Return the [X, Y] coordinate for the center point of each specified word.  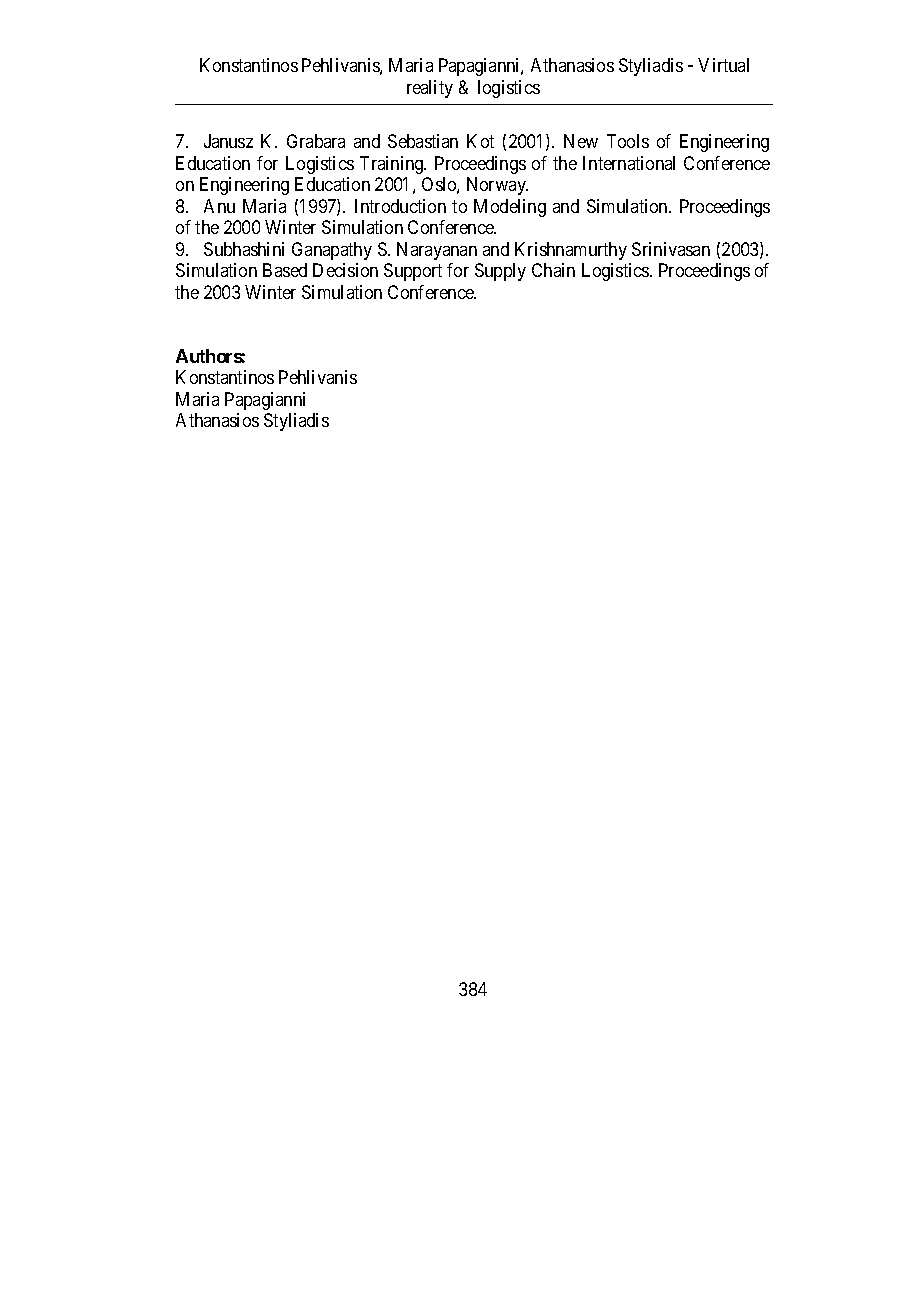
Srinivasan [671, 249]
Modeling [510, 208]
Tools [628, 141]
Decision [345, 270]
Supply [500, 272]
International [629, 163]
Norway [497, 186]
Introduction [400, 206]
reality [430, 89]
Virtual [723, 65]
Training [393, 165]
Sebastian [423, 141]
